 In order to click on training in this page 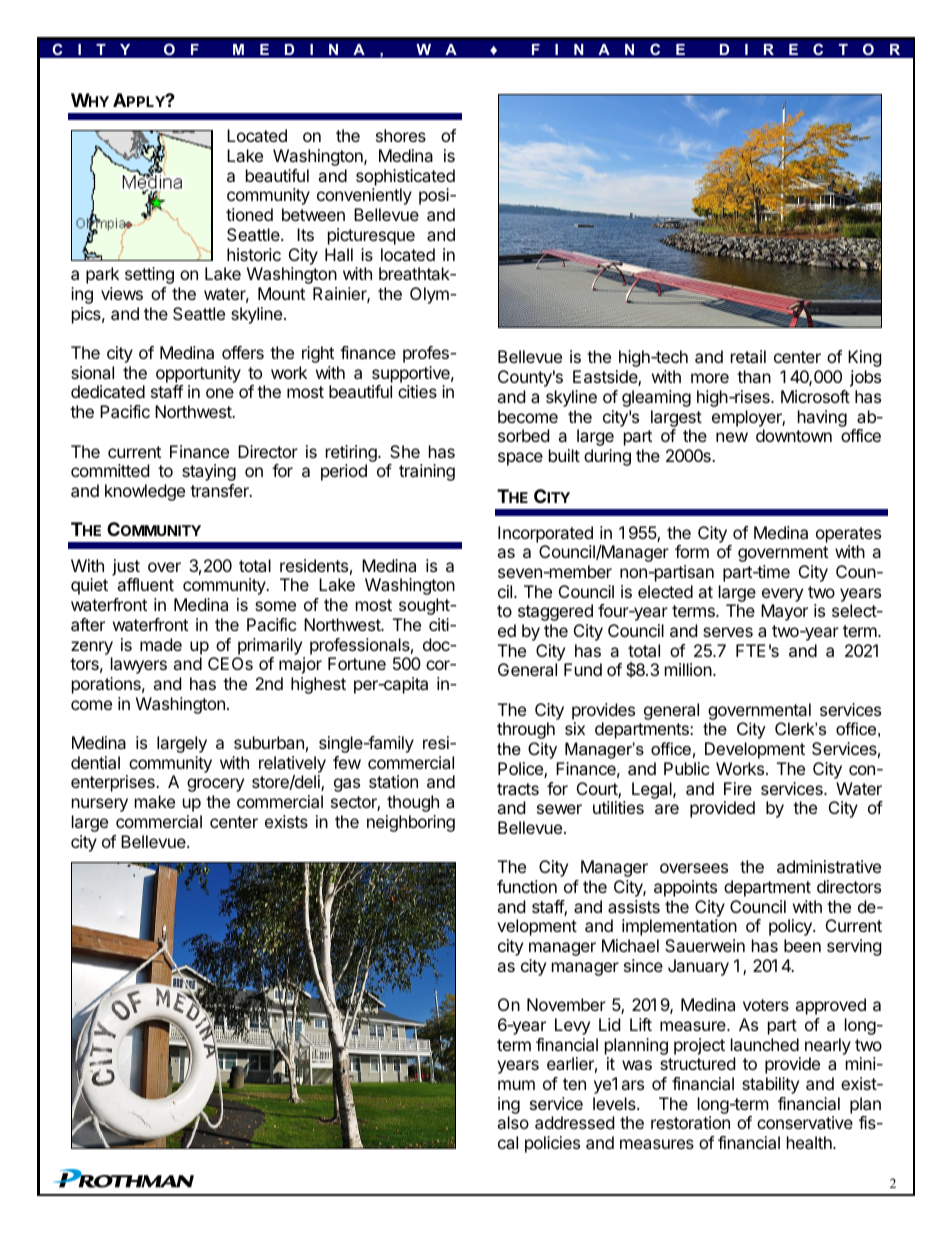, I will do `click(427, 472)`.
